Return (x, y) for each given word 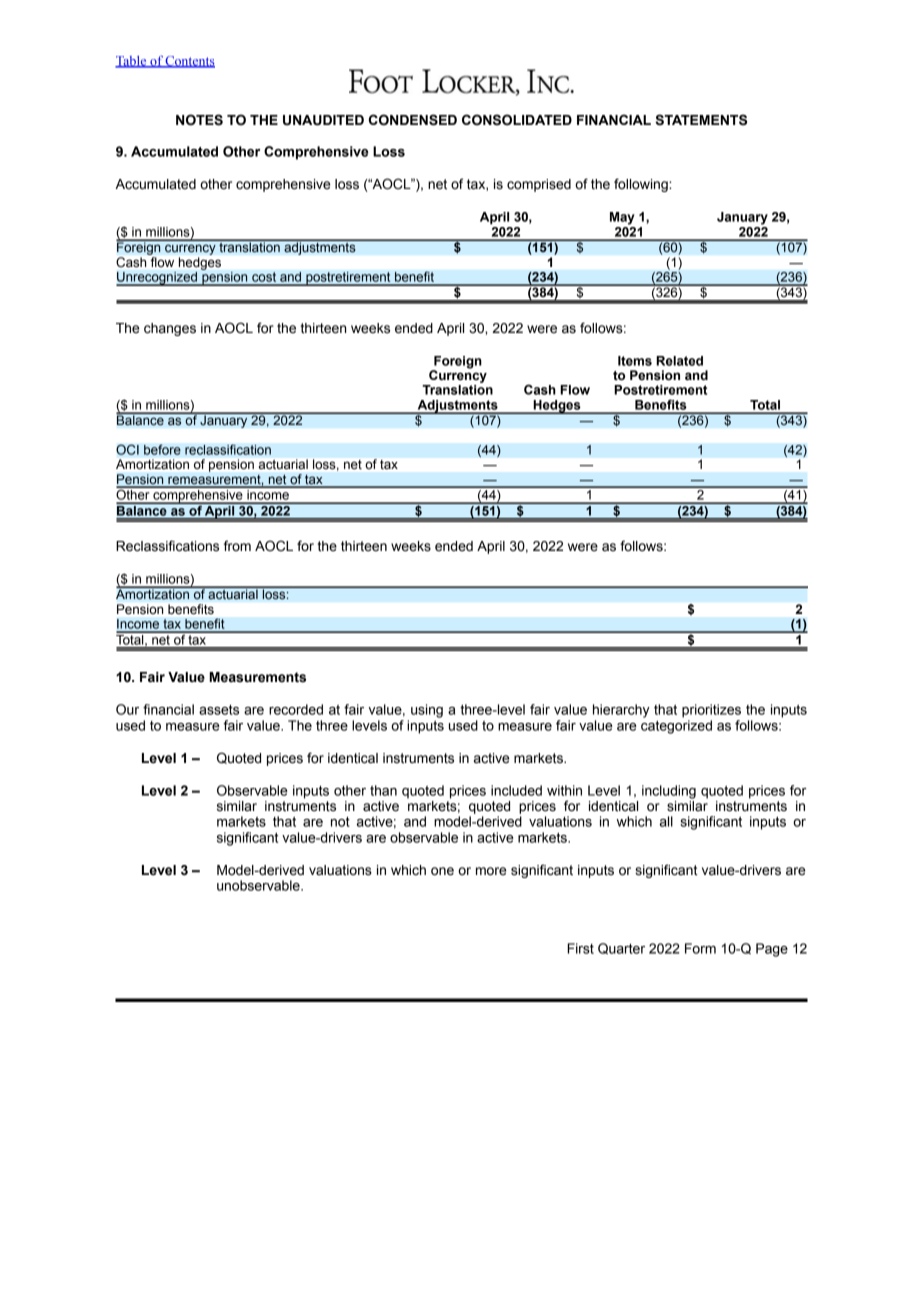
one (442, 871)
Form (700, 948)
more (491, 871)
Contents (189, 62)
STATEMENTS (701, 120)
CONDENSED (413, 120)
